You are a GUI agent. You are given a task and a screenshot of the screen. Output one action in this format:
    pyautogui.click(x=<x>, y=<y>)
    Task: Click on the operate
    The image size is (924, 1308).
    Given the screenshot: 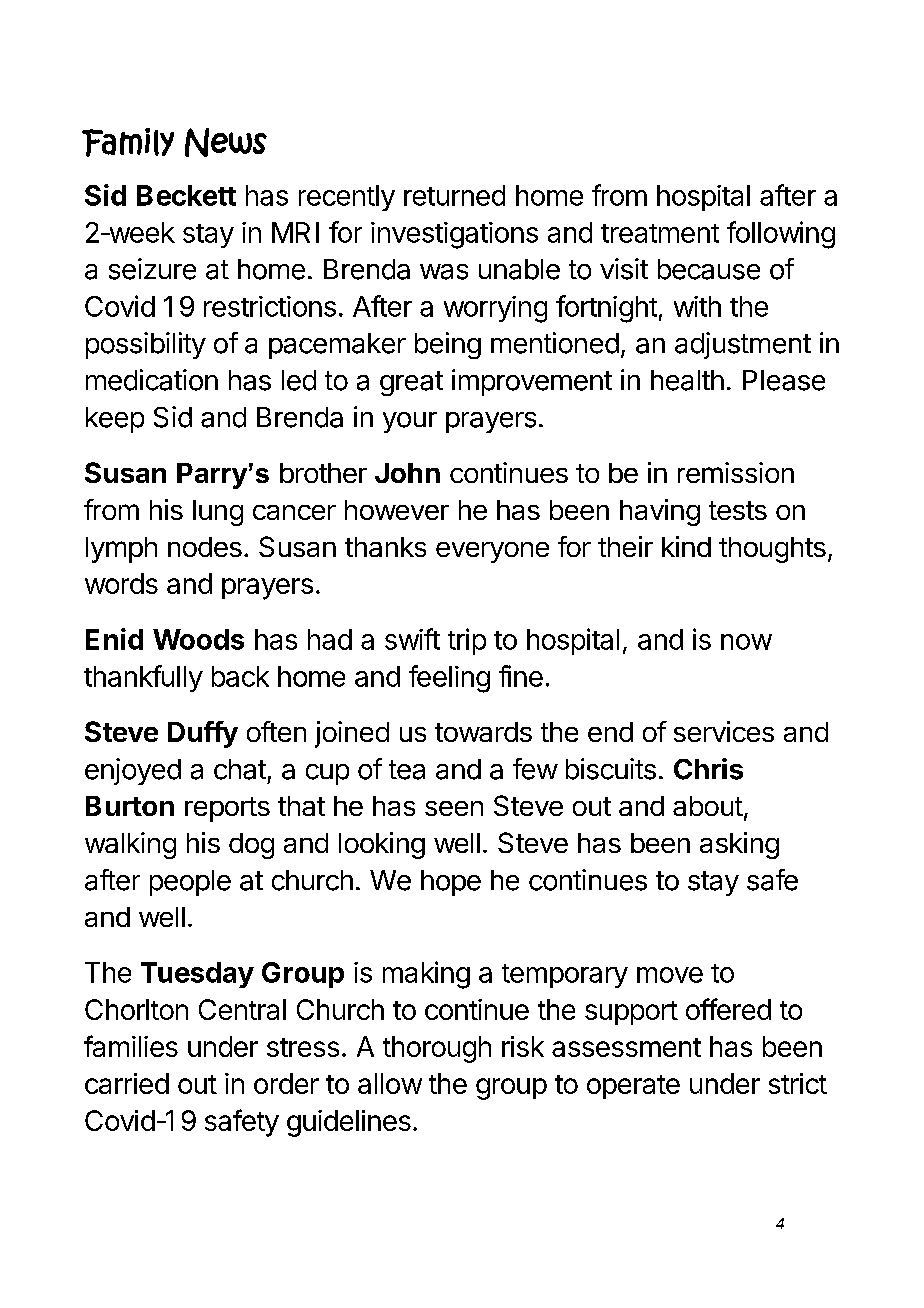 What is the action you would take?
    pyautogui.click(x=633, y=1087)
